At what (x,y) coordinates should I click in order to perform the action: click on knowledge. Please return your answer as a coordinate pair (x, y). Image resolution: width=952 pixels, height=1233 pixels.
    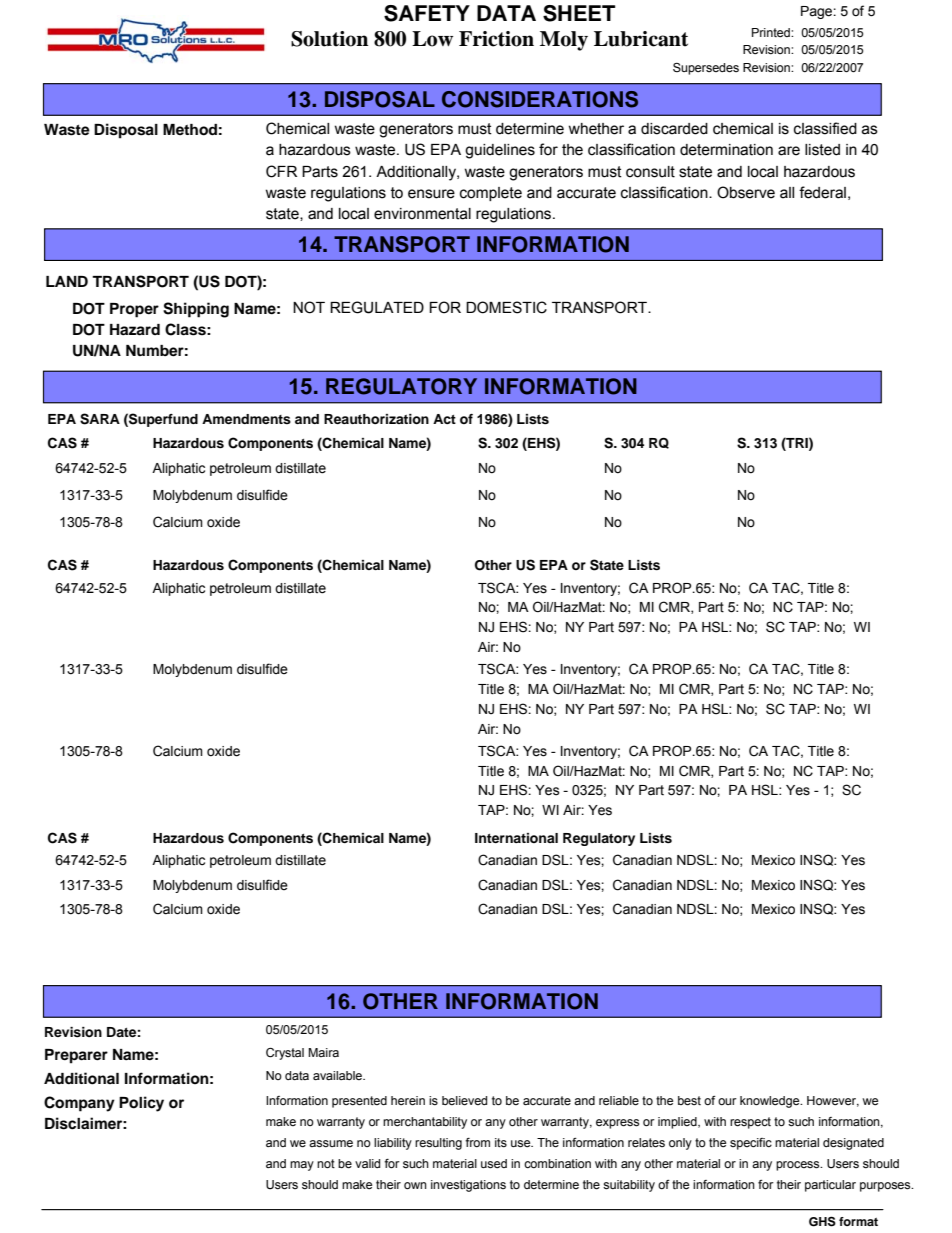
    Looking at the image, I should click on (771, 1102).
